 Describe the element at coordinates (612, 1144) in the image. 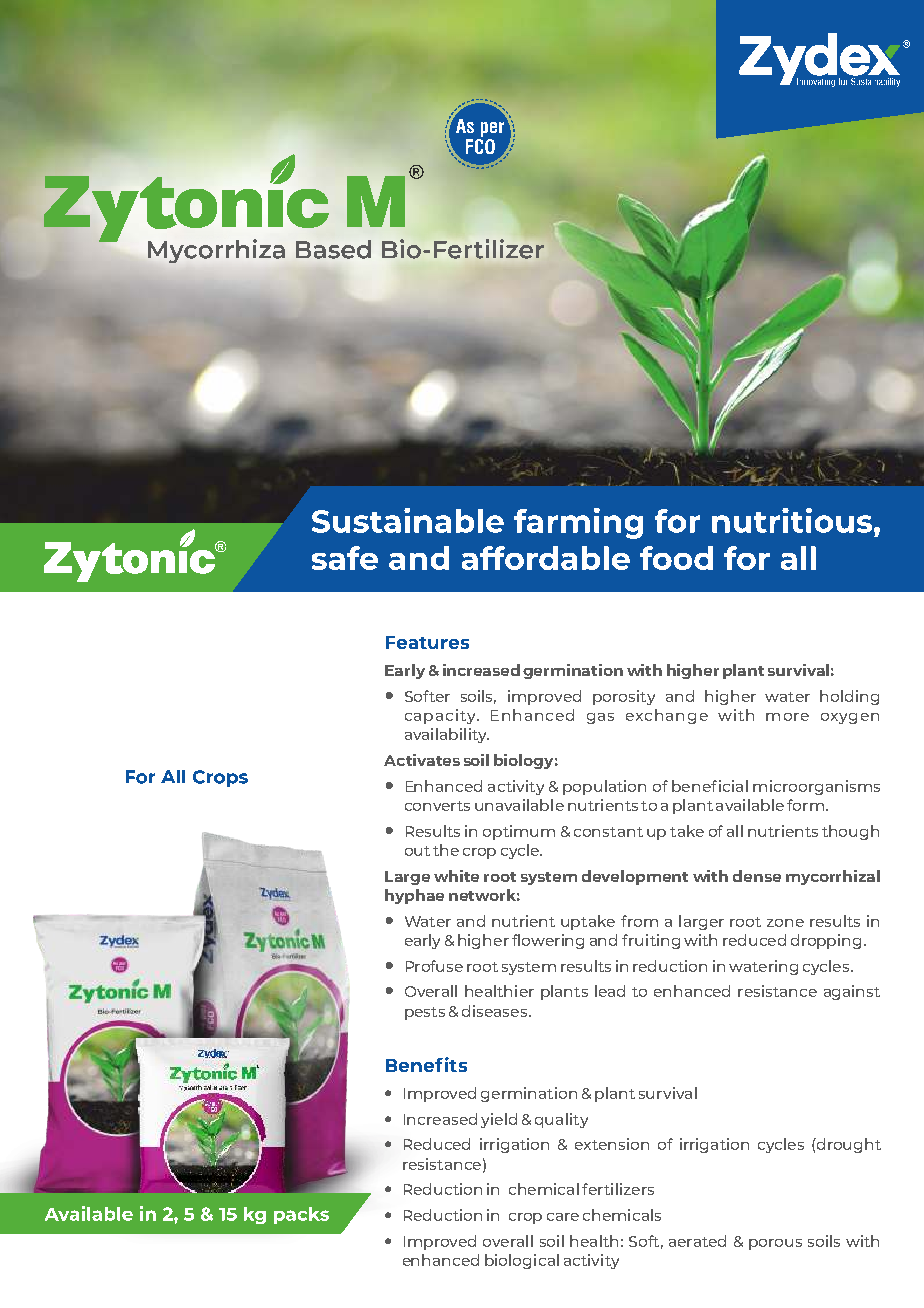

I see `extension` at that location.
